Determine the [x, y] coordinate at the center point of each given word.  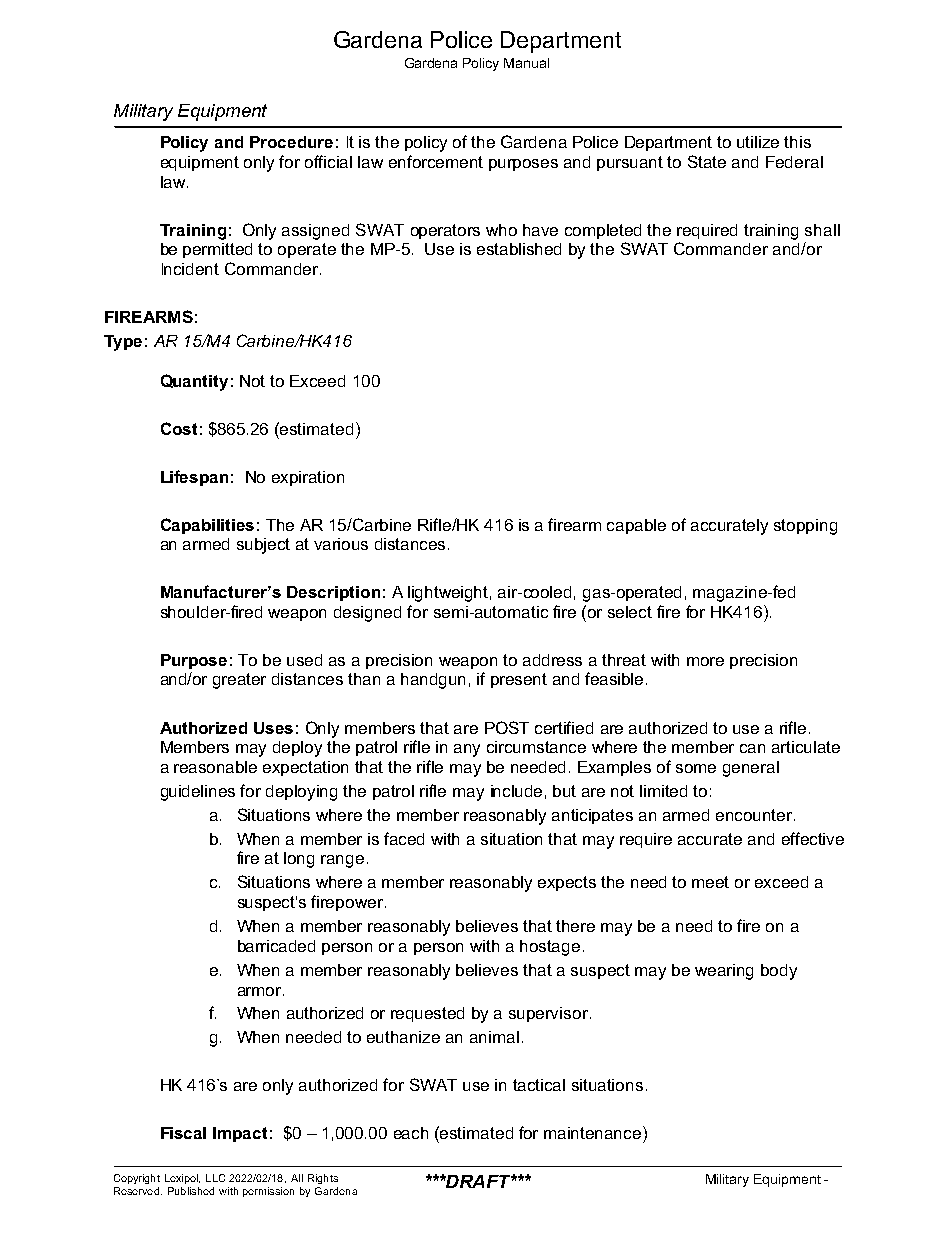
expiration [308, 478]
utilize [758, 142]
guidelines [198, 793]
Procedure [291, 142]
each [411, 1133]
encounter [755, 815]
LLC [215, 1178]
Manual [526, 63]
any [467, 750]
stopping [805, 527]
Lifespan [194, 478]
